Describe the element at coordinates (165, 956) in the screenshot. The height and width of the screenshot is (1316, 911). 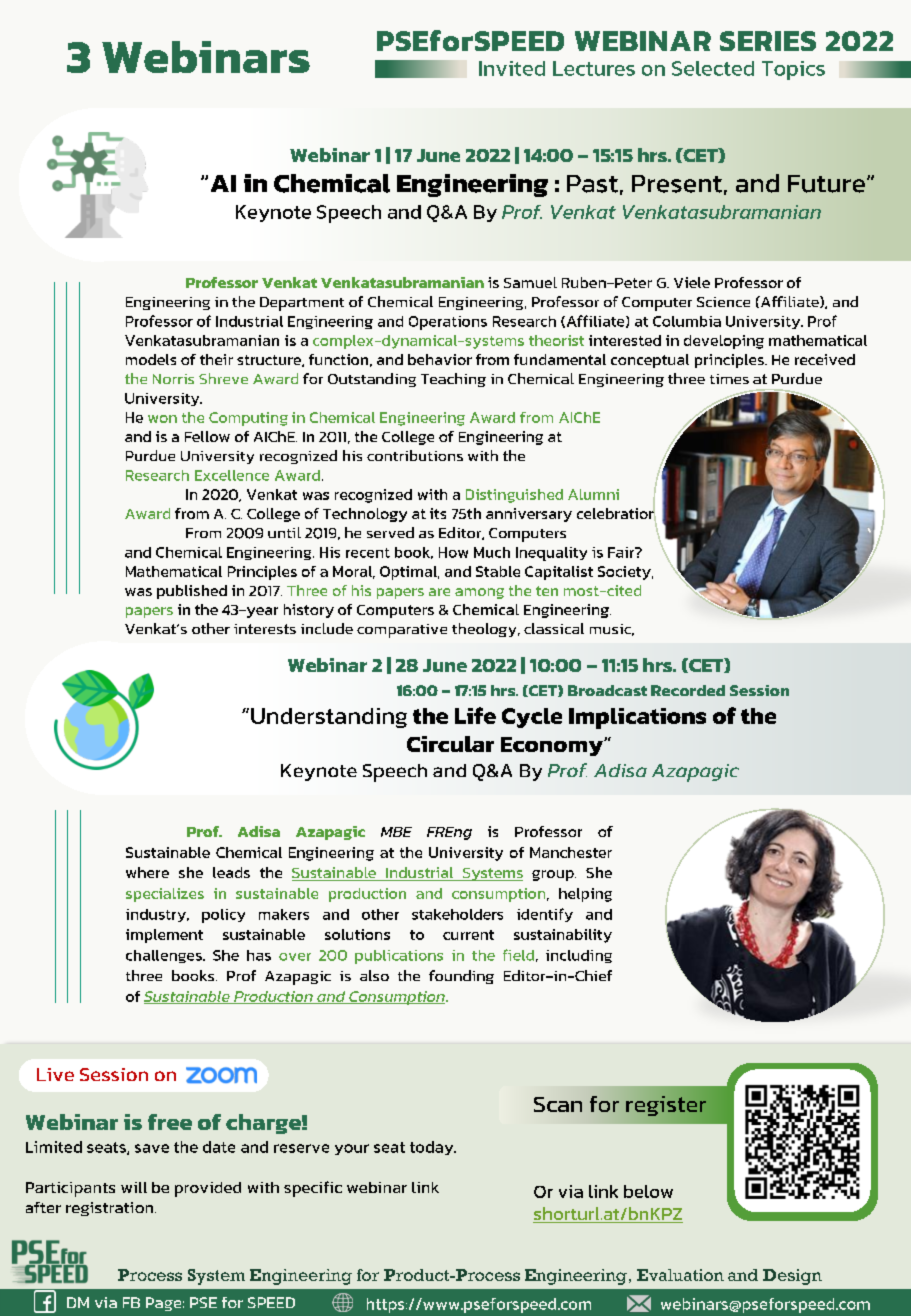
I see `challenges` at that location.
